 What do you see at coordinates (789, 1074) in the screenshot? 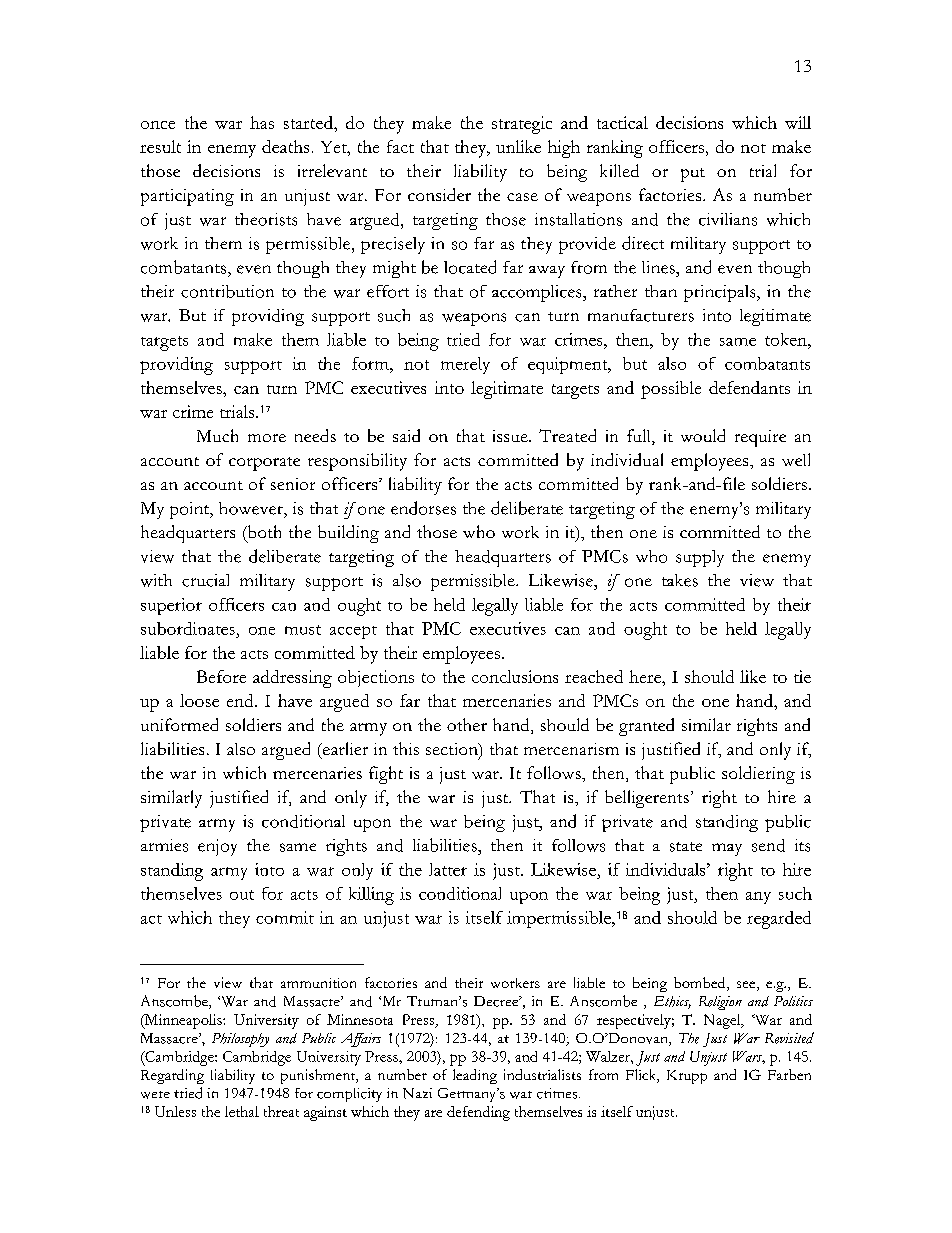
I see `Farben` at bounding box center [789, 1074].
